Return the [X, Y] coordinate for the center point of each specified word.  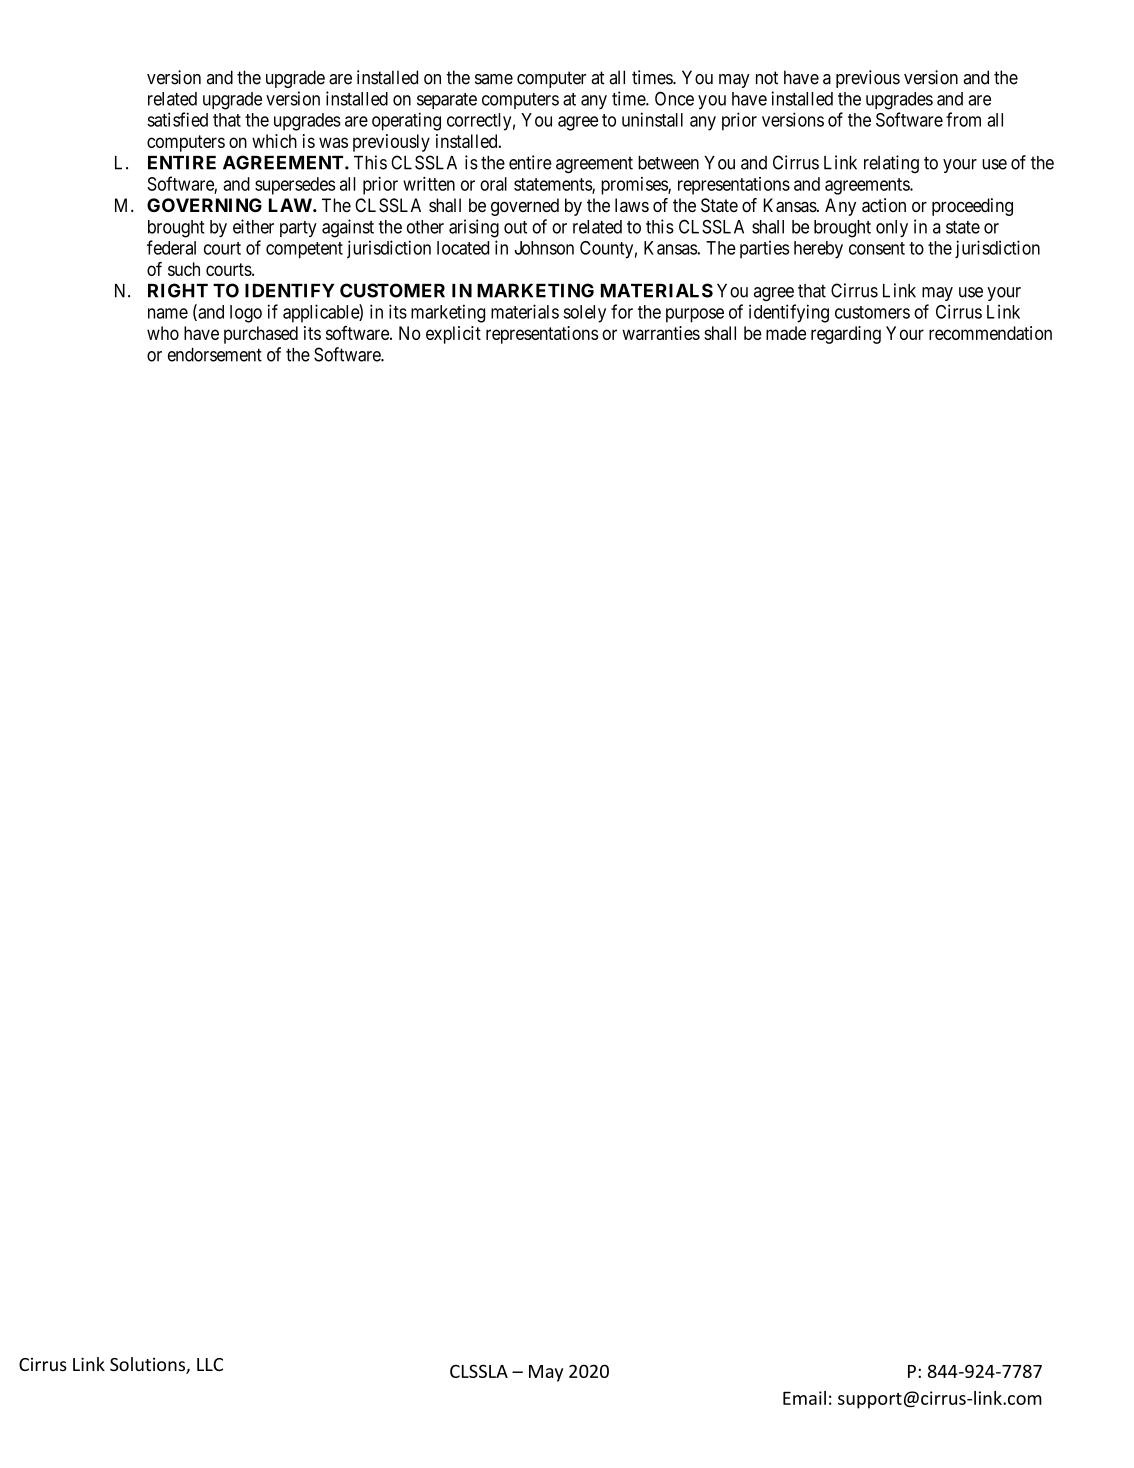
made [786, 333]
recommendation [990, 333]
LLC [210, 1364]
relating [891, 164]
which [274, 141]
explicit [453, 335]
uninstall [652, 119]
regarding [846, 335]
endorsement [215, 355]
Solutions [148, 1365]
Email [804, 1398]
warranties [661, 333]
